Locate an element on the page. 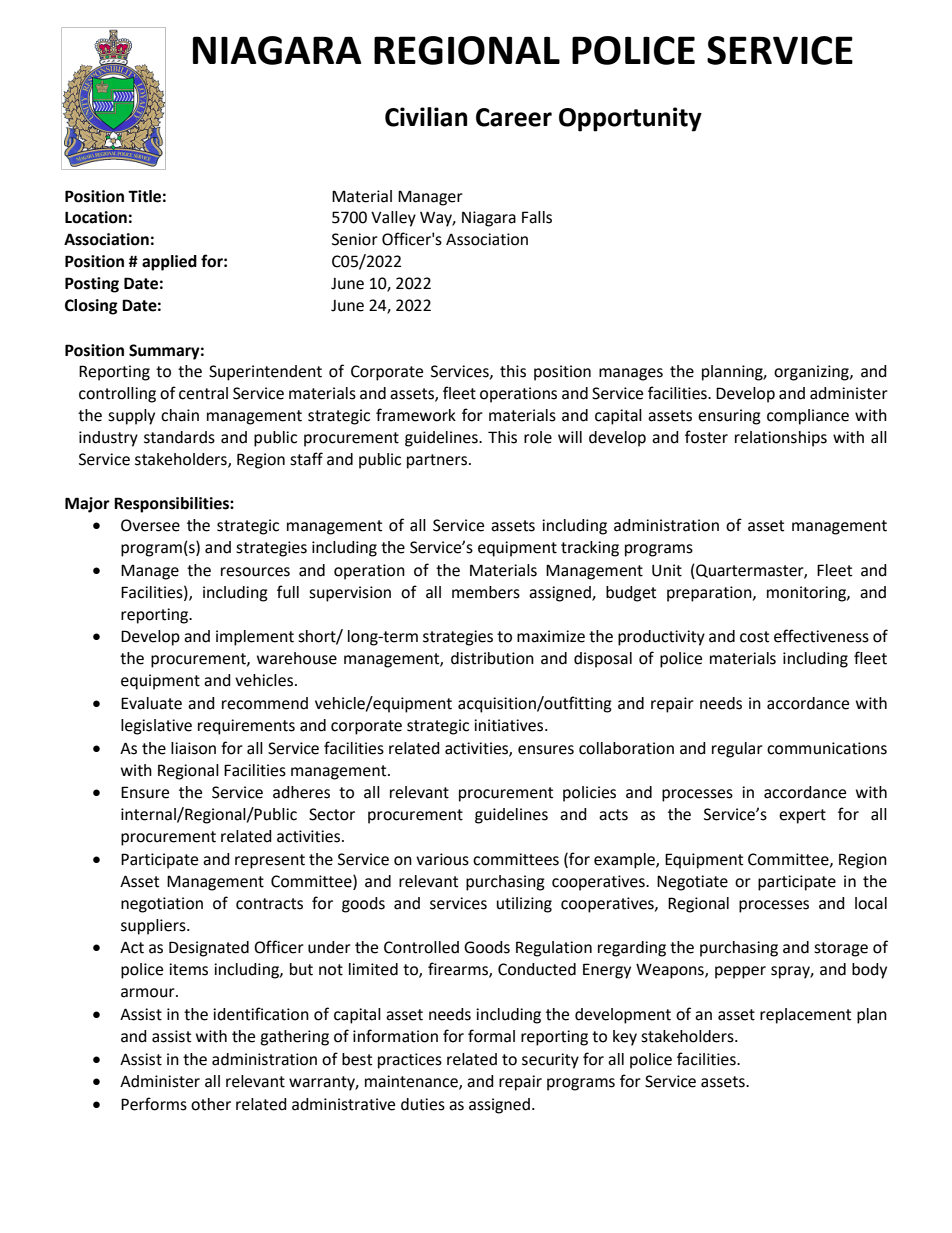 Image resolution: width=952 pixels, height=1233 pixels. Performs is located at coordinates (154, 1104).
